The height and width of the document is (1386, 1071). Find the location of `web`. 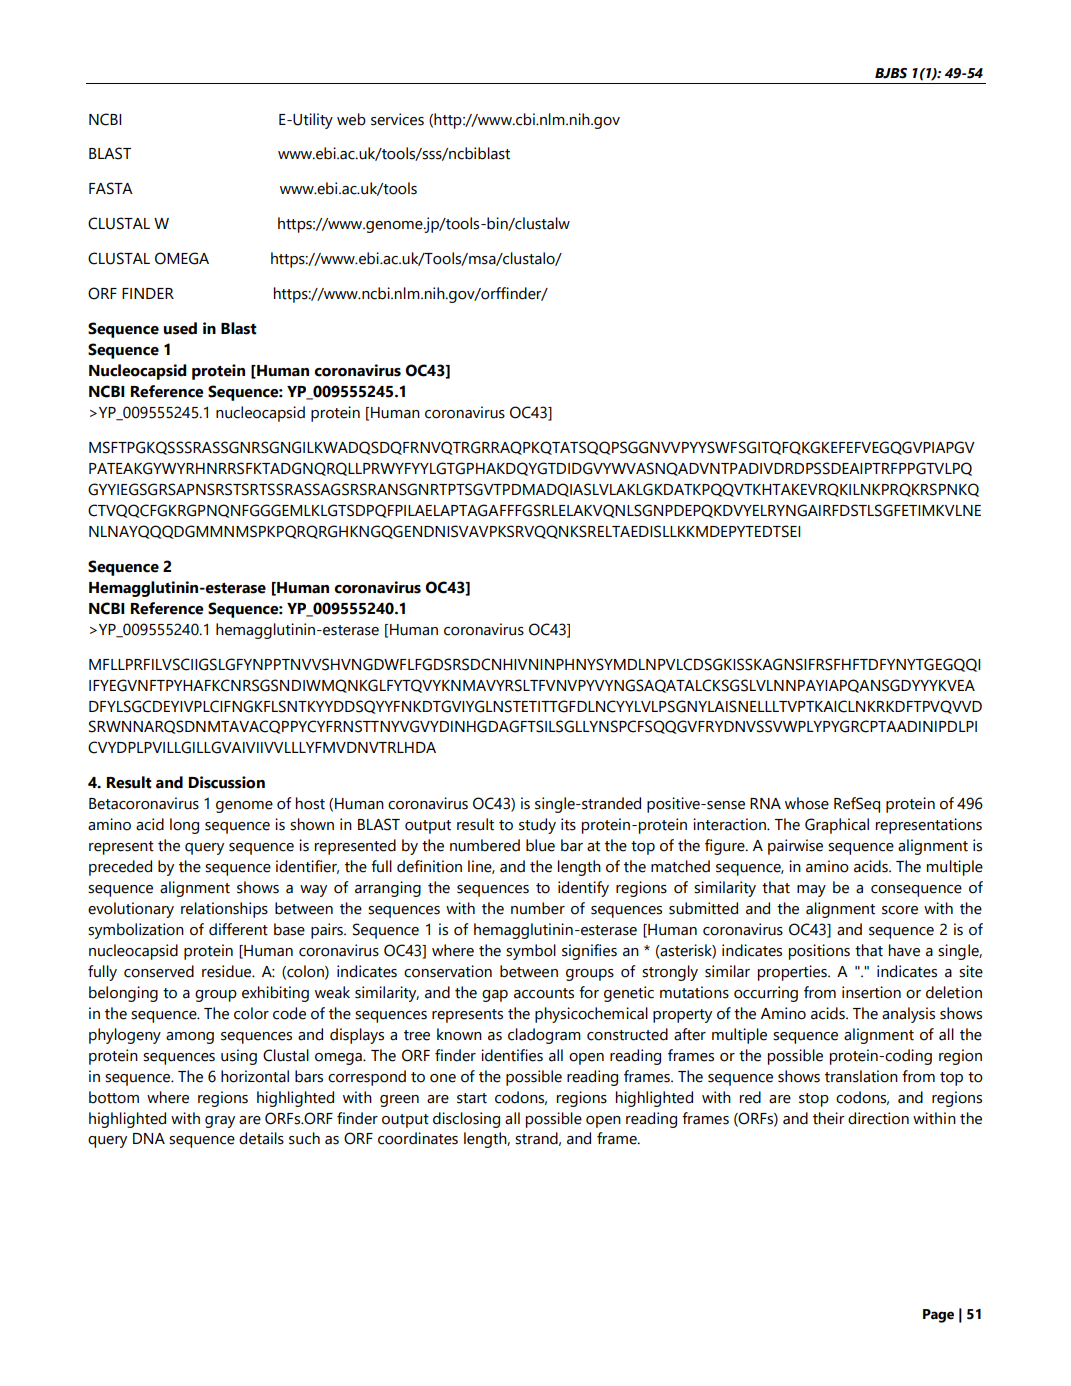

web is located at coordinates (351, 119).
